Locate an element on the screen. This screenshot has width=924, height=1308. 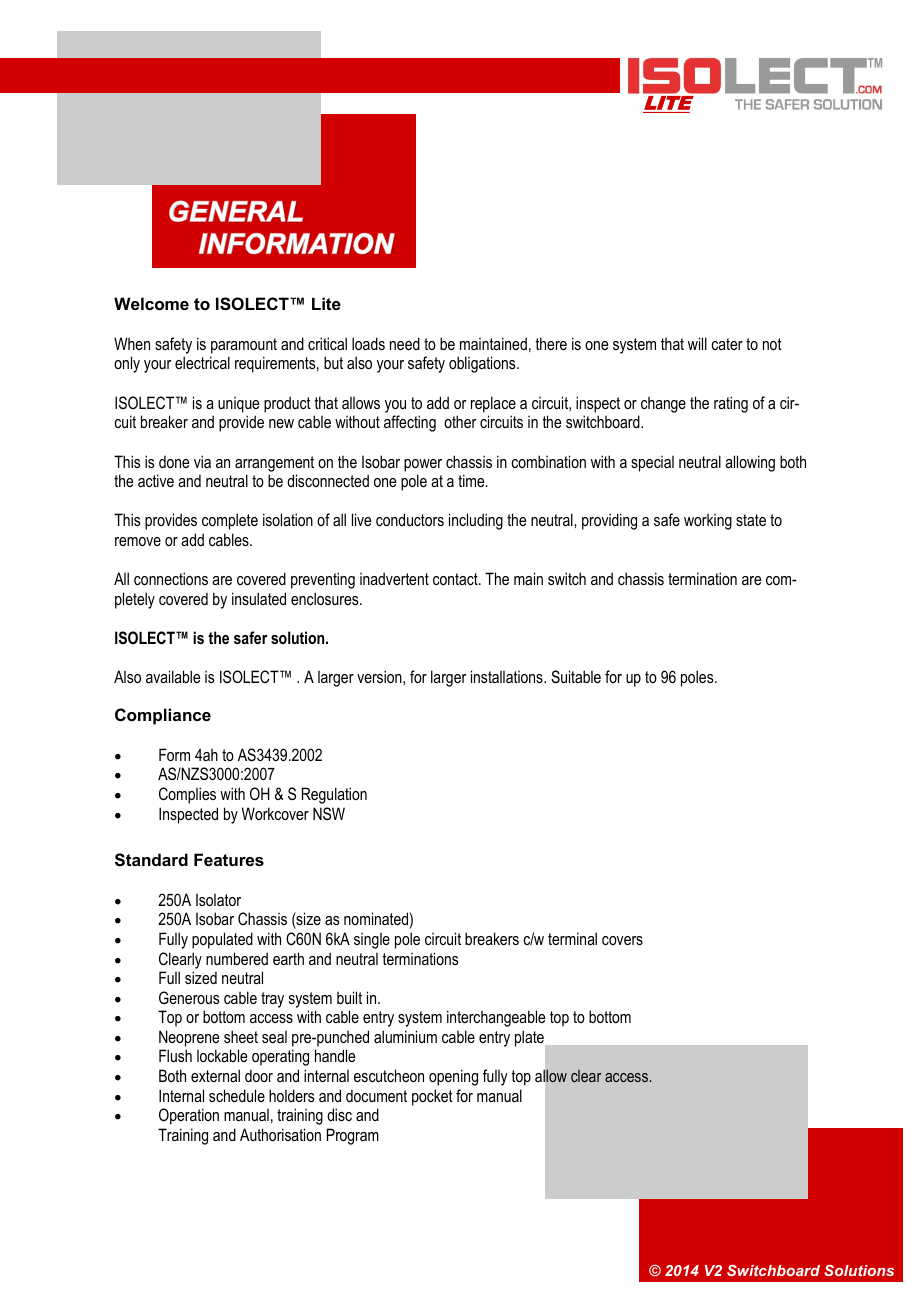
will is located at coordinates (697, 343).
